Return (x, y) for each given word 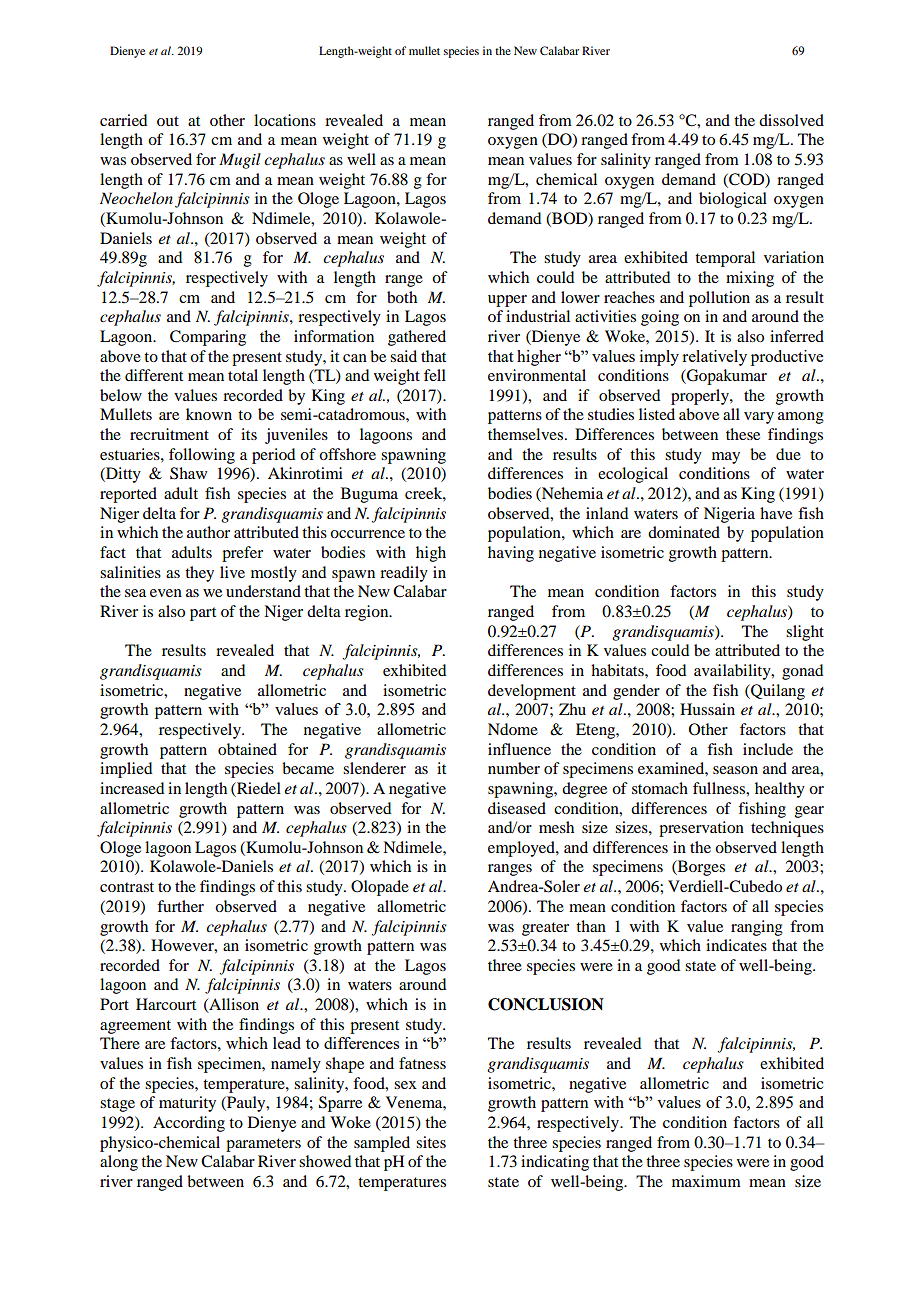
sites (431, 1142)
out (168, 121)
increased (132, 788)
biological (733, 200)
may (726, 458)
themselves (527, 434)
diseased (517, 808)
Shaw (188, 473)
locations (285, 120)
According (189, 1124)
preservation (701, 829)
